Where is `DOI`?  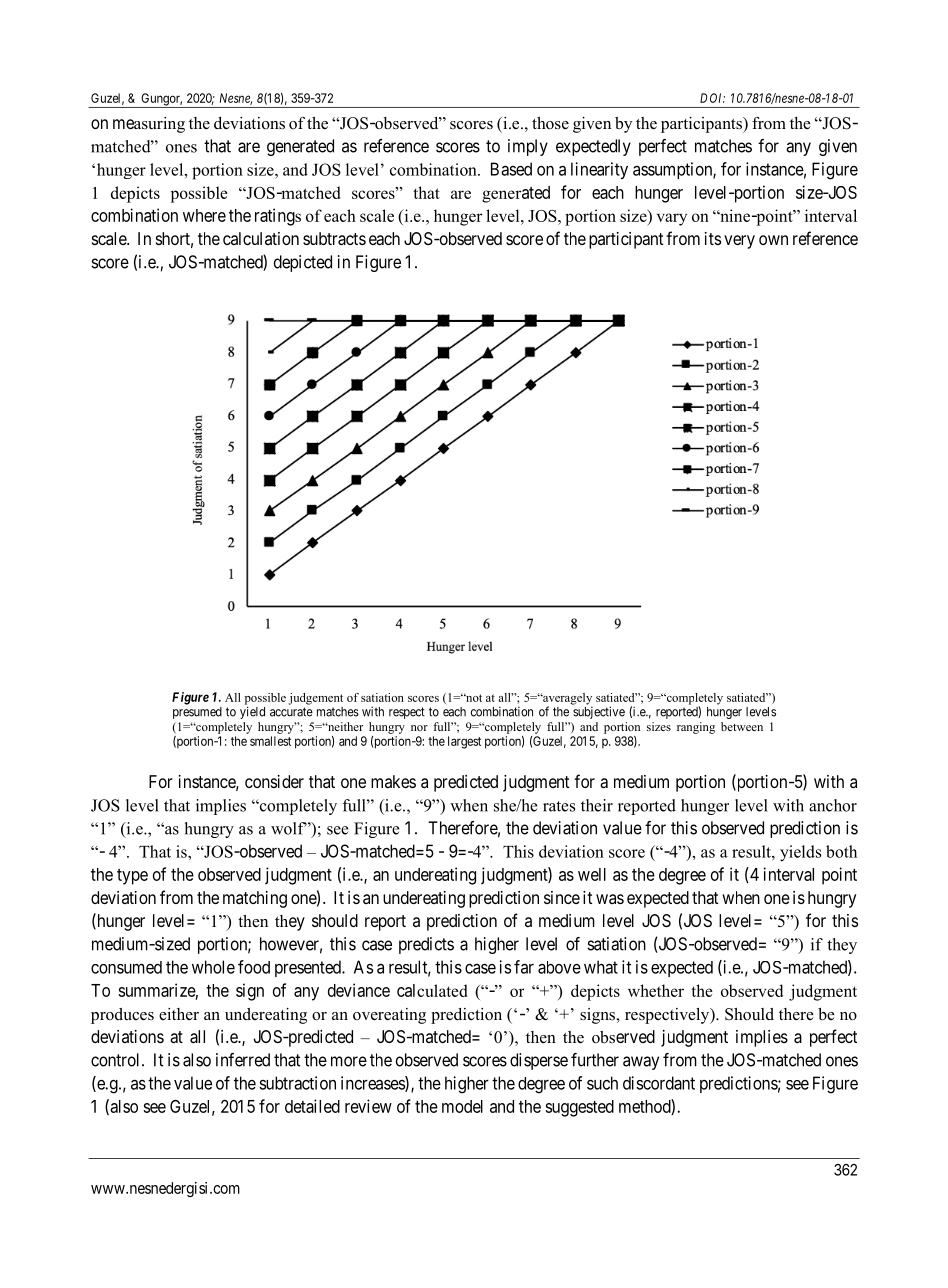 DOI is located at coordinates (712, 98).
